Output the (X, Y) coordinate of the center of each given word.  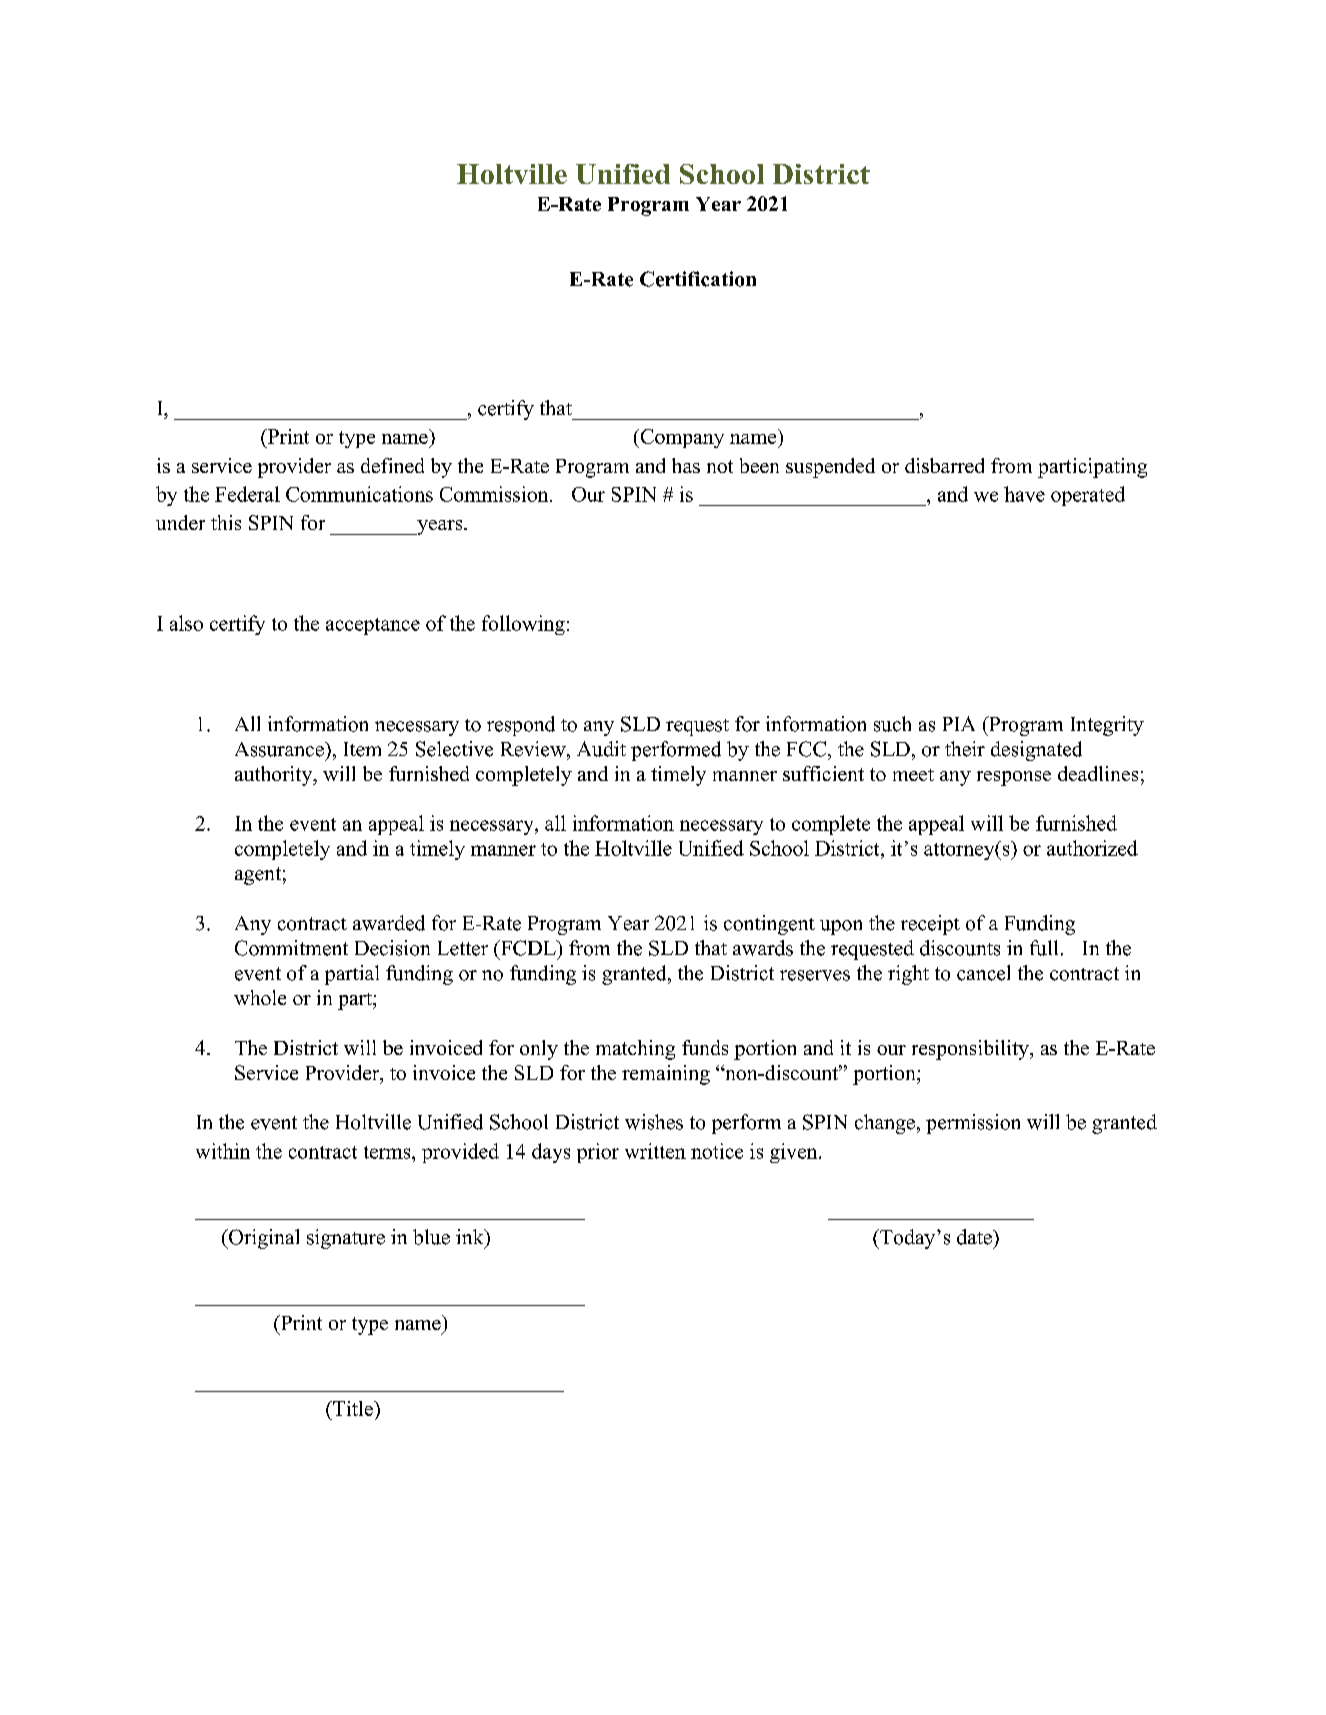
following (523, 625)
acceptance (373, 626)
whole (260, 997)
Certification (698, 279)
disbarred (944, 465)
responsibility (971, 1050)
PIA (959, 723)
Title (353, 1408)
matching (635, 1050)
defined (392, 465)
